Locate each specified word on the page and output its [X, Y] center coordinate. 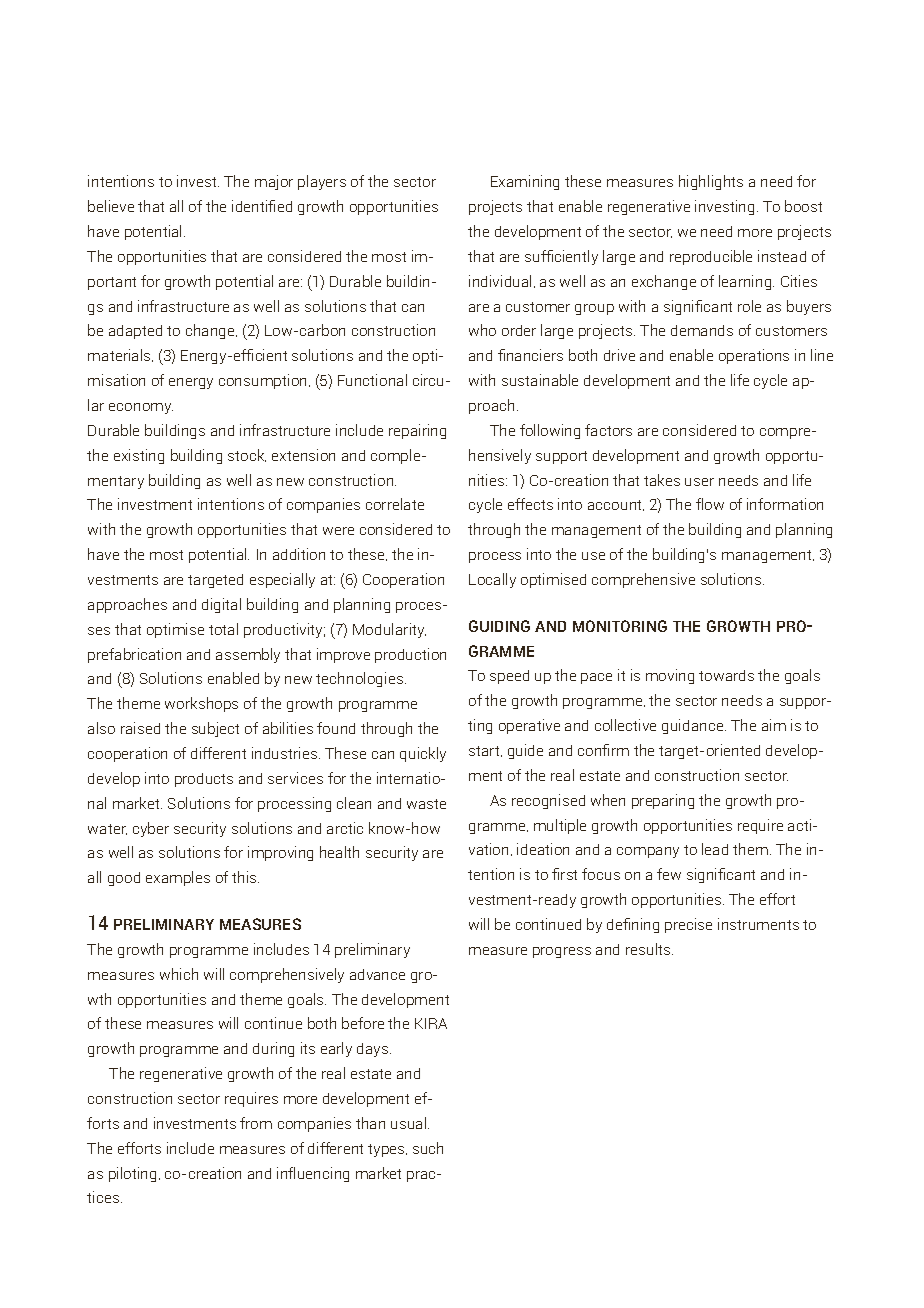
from [256, 1123]
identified [262, 206]
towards [726, 675]
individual [500, 281]
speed [509, 677]
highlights [711, 182]
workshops [201, 704]
